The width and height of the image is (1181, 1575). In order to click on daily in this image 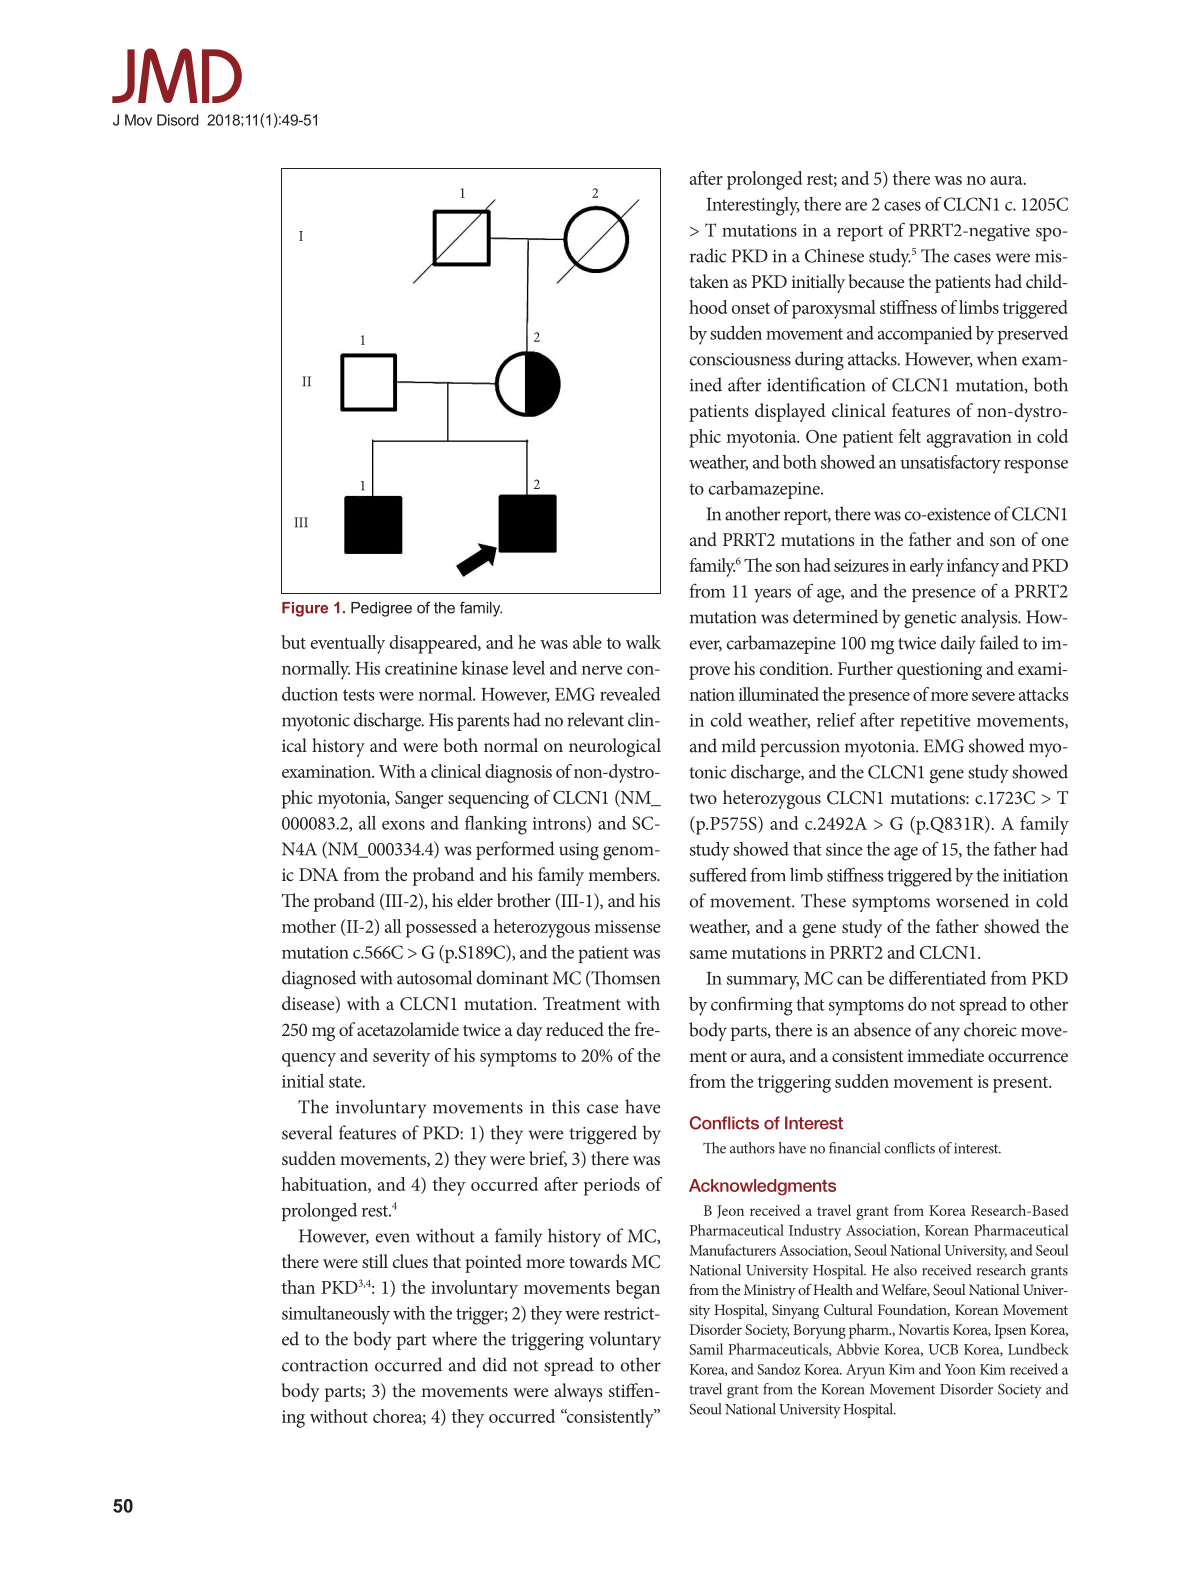, I will do `click(958, 644)`.
